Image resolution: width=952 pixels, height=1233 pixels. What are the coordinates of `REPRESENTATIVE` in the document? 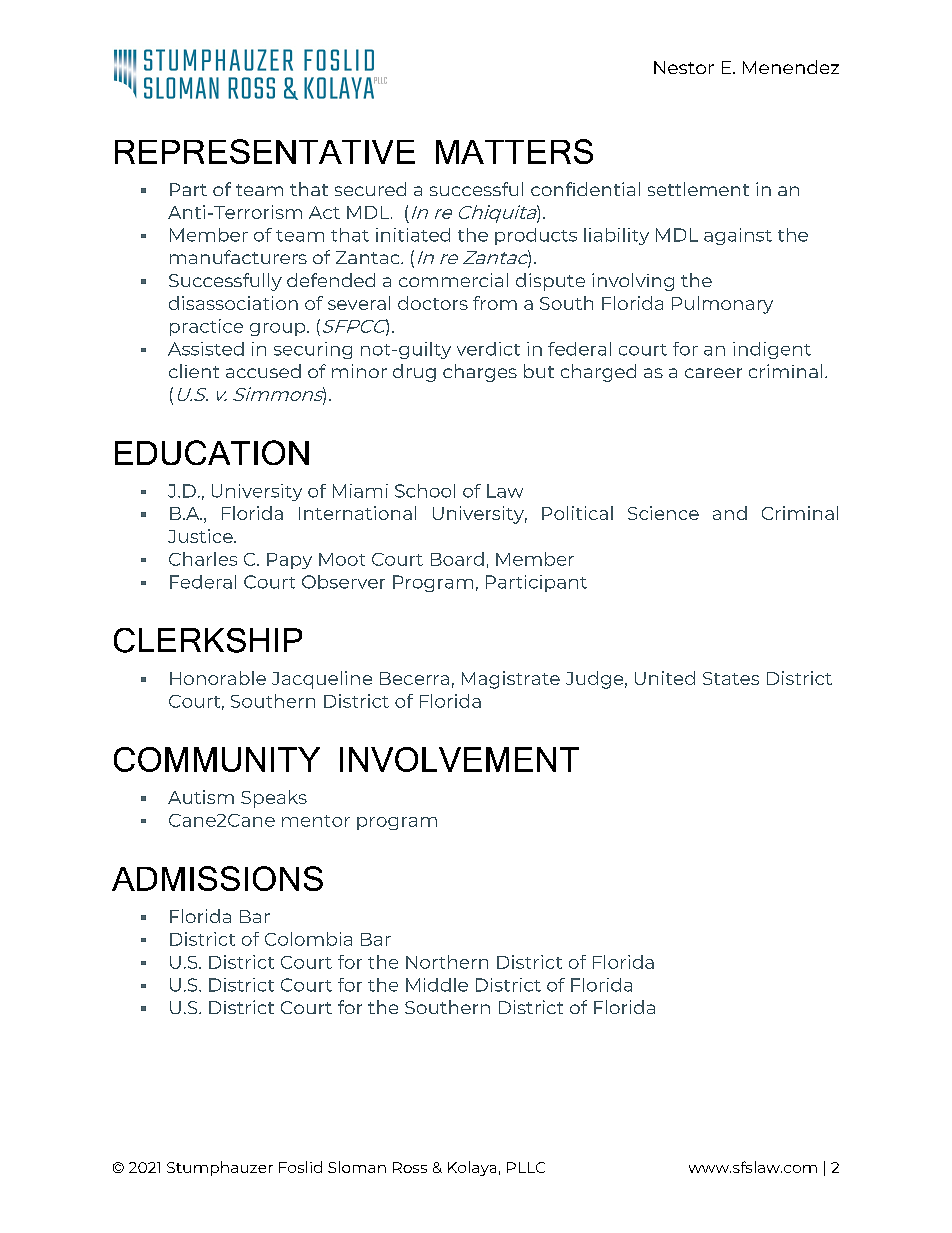 It's located at (265, 151).
